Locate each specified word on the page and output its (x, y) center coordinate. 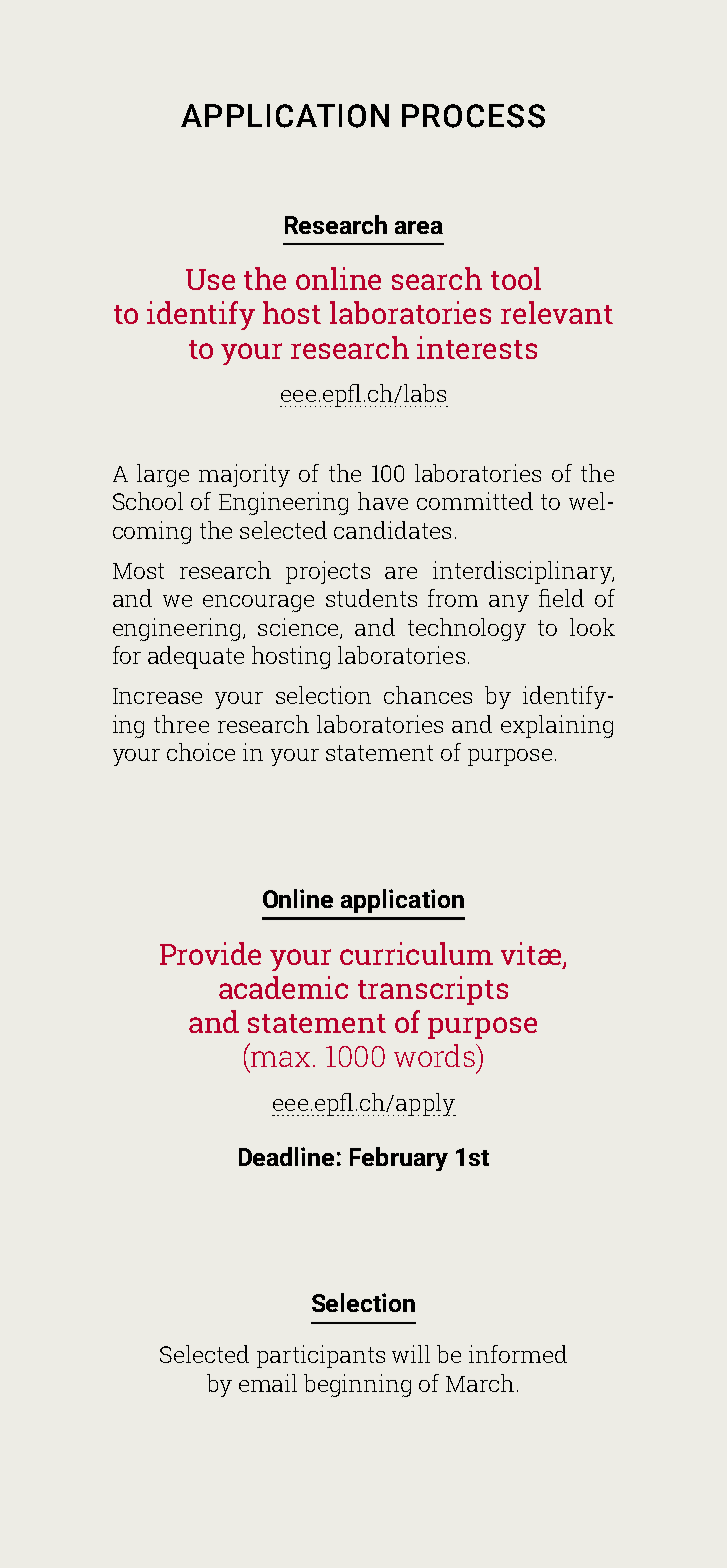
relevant (557, 312)
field (561, 598)
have (383, 501)
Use (210, 279)
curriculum (416, 953)
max (280, 1059)
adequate (196, 657)
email (268, 1383)
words (435, 1055)
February (399, 1159)
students (371, 598)
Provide (210, 953)
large (163, 475)
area (419, 227)
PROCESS (473, 116)
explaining (557, 726)
